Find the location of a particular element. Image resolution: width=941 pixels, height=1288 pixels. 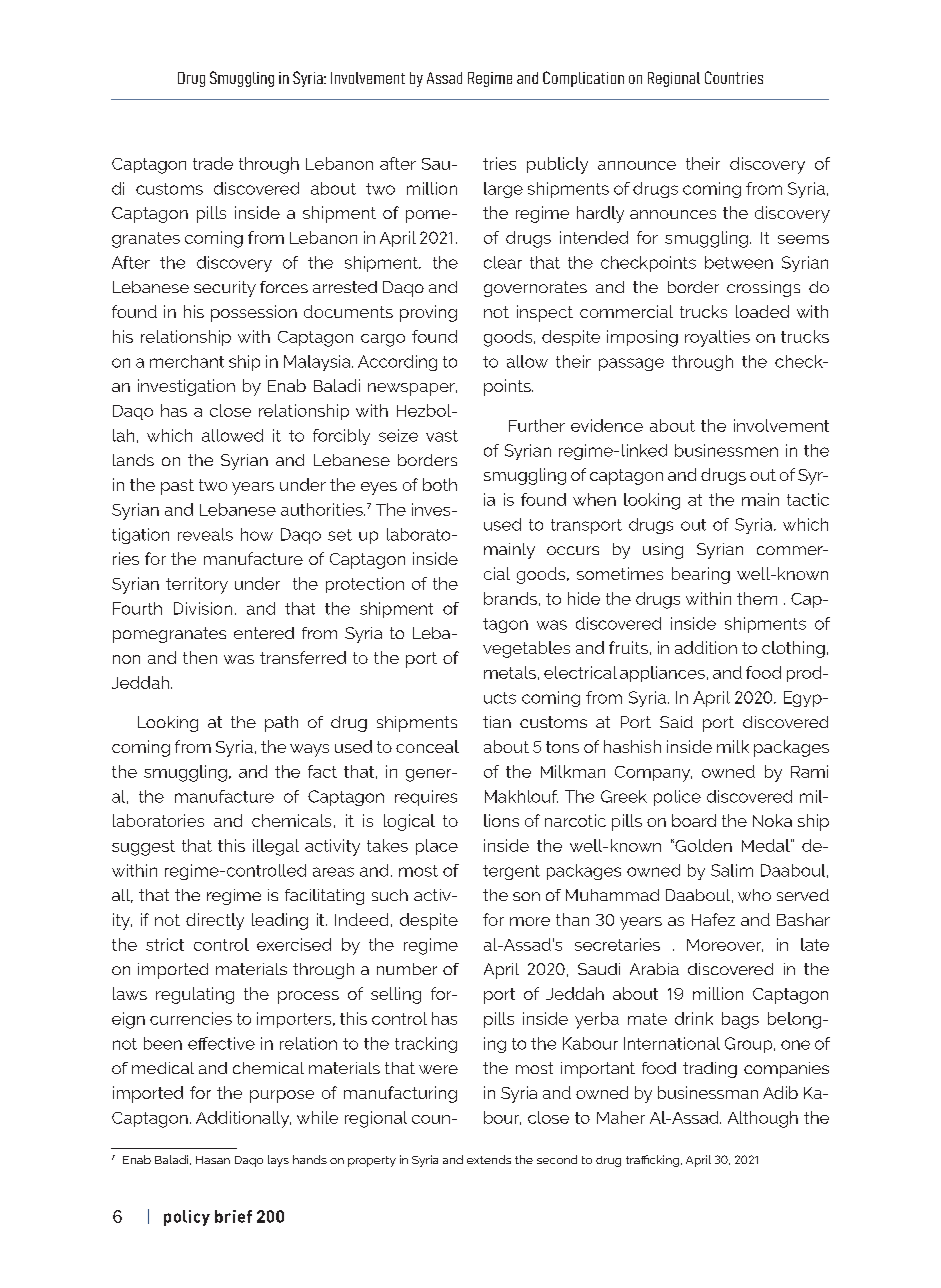

trade is located at coordinates (213, 163).
